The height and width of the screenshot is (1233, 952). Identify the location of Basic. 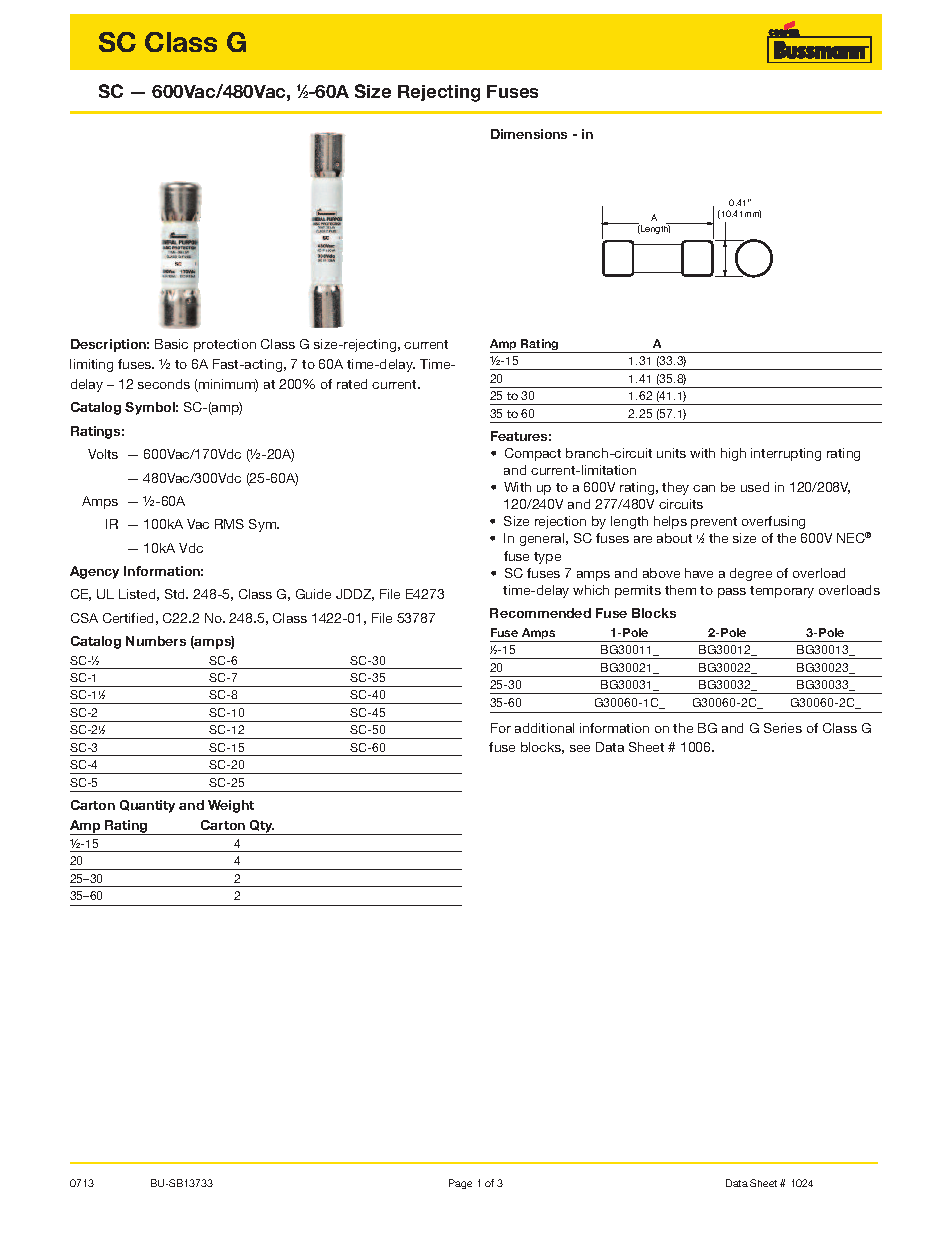
(171, 344).
